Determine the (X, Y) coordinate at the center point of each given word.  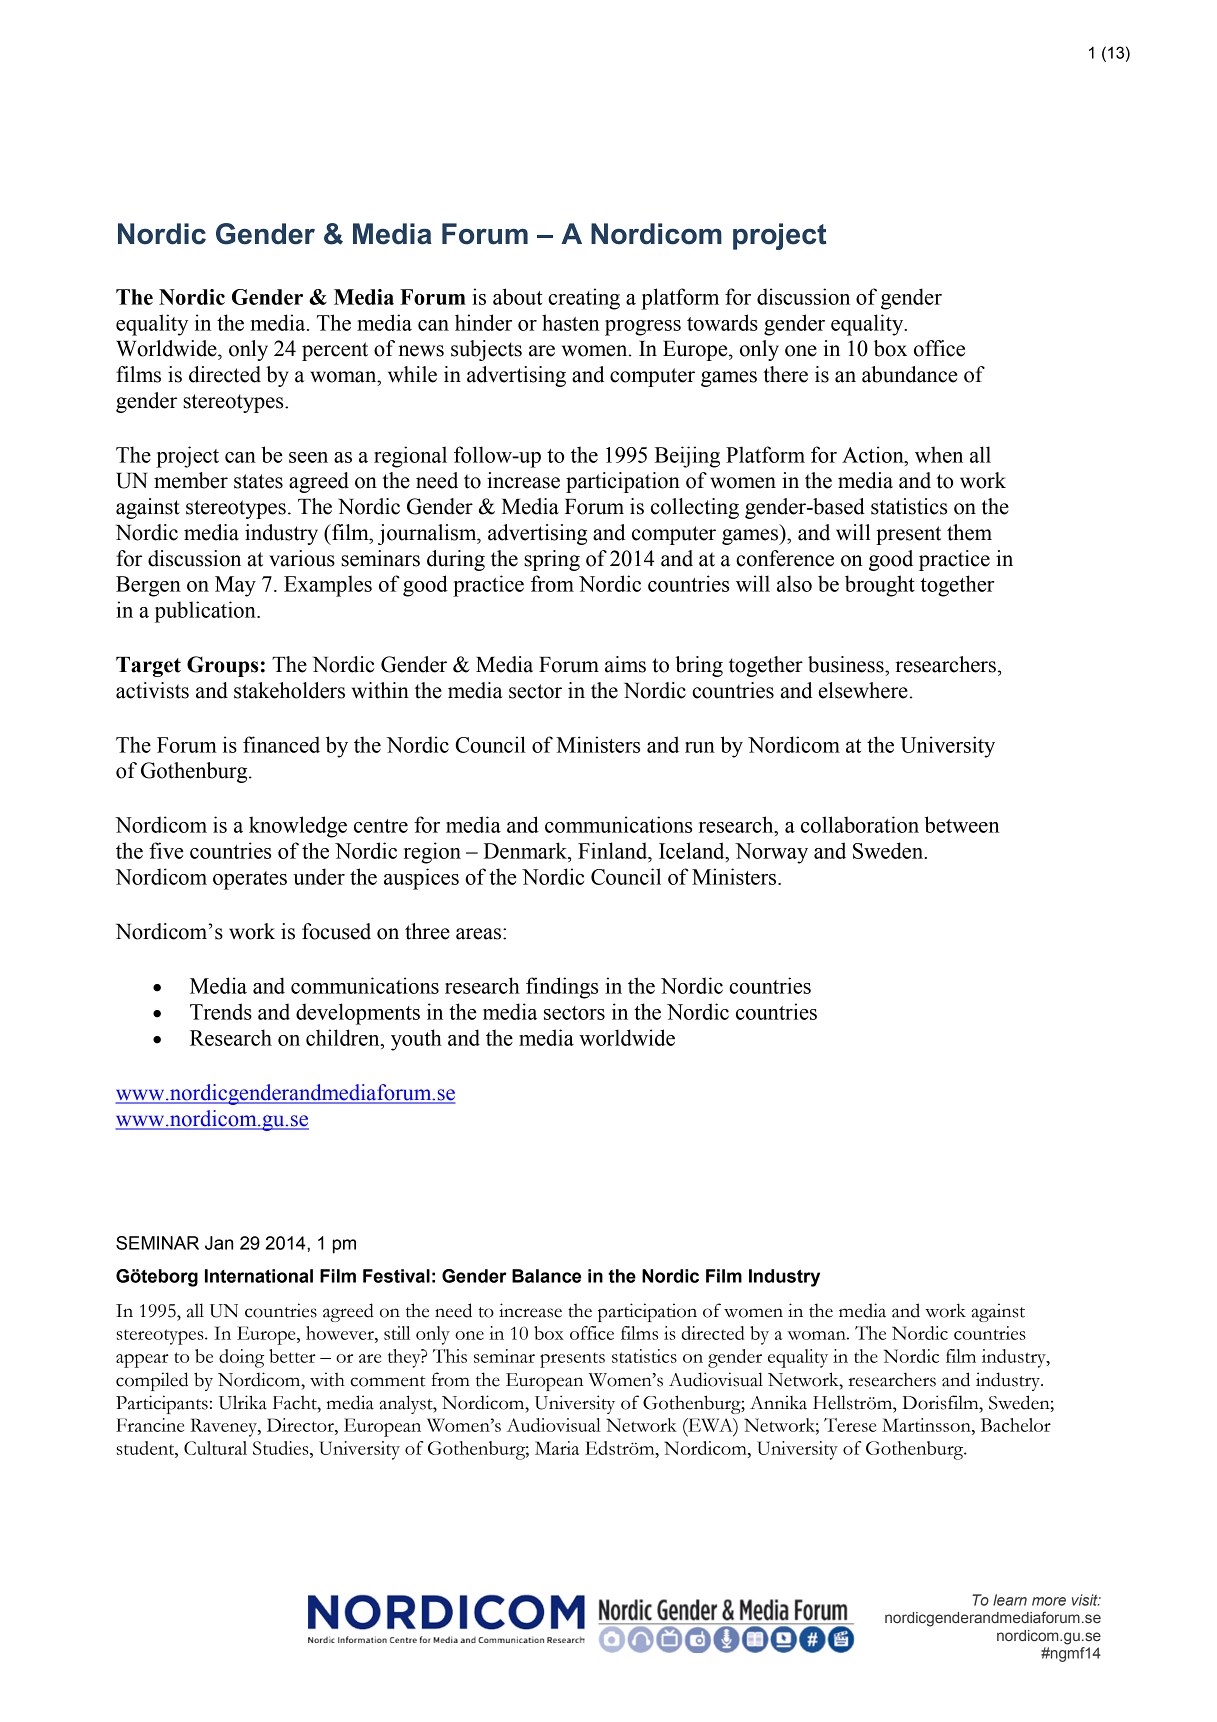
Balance (546, 1276)
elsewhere (864, 690)
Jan (219, 1243)
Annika (778, 1402)
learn (1010, 1600)
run (700, 747)
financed (281, 744)
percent (335, 351)
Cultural (215, 1448)
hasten (571, 322)
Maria (557, 1448)
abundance (909, 374)
